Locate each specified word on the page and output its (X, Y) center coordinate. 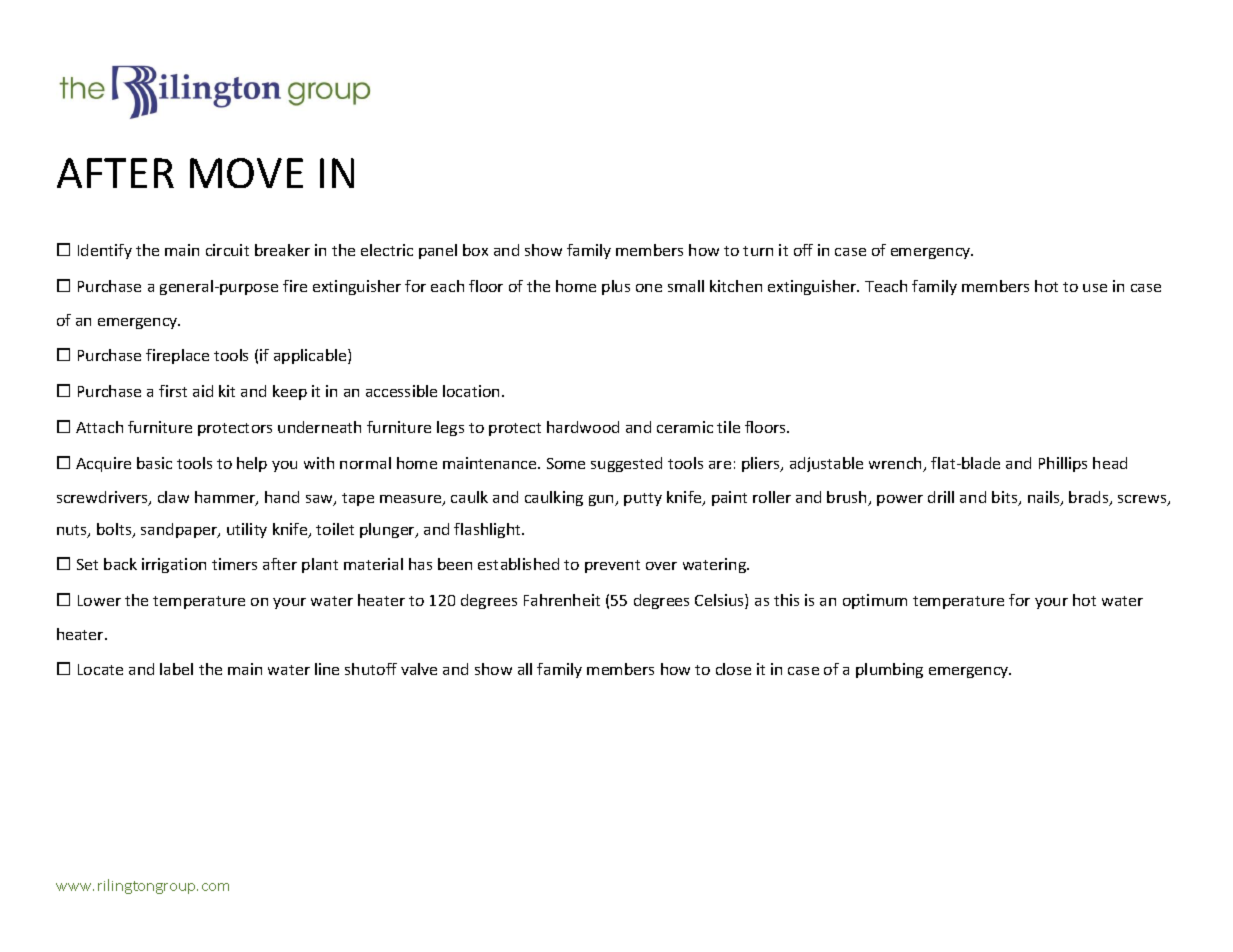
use (1095, 288)
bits (1006, 498)
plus (616, 287)
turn (758, 251)
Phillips (1063, 464)
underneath (319, 427)
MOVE (246, 173)
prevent (612, 566)
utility (247, 530)
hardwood (583, 427)
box (475, 250)
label (176, 669)
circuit (227, 250)
